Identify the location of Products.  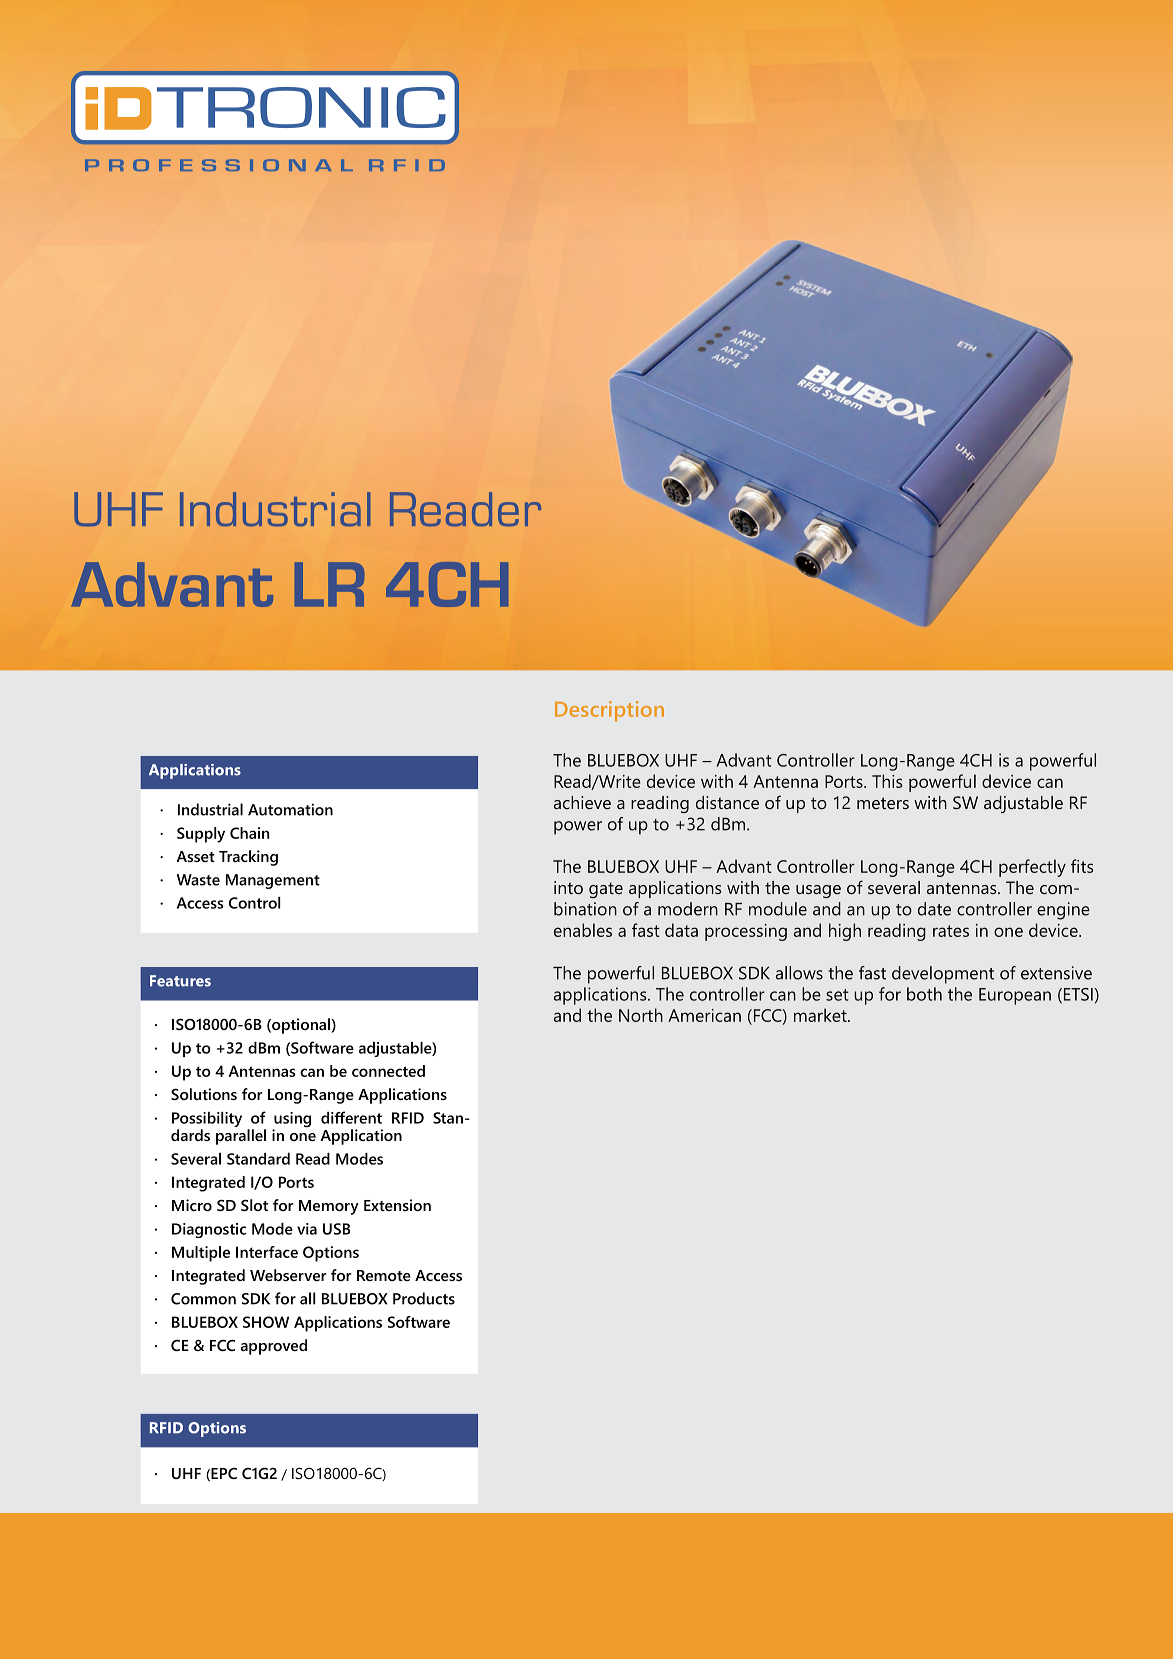
(424, 1298).
